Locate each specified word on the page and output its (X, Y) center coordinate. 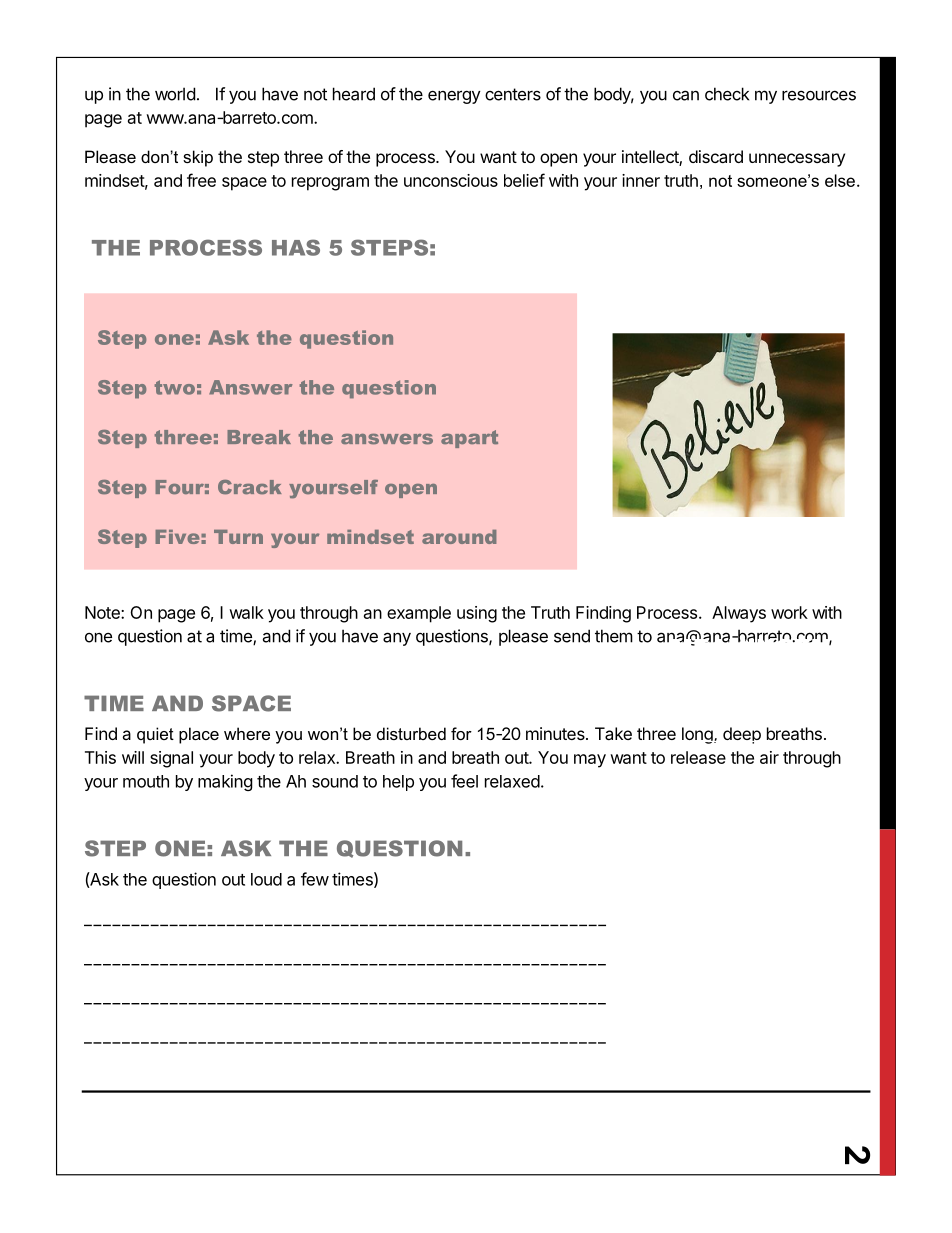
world (175, 94)
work (789, 612)
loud (266, 879)
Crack (250, 487)
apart (469, 439)
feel (464, 781)
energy (454, 97)
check (727, 94)
